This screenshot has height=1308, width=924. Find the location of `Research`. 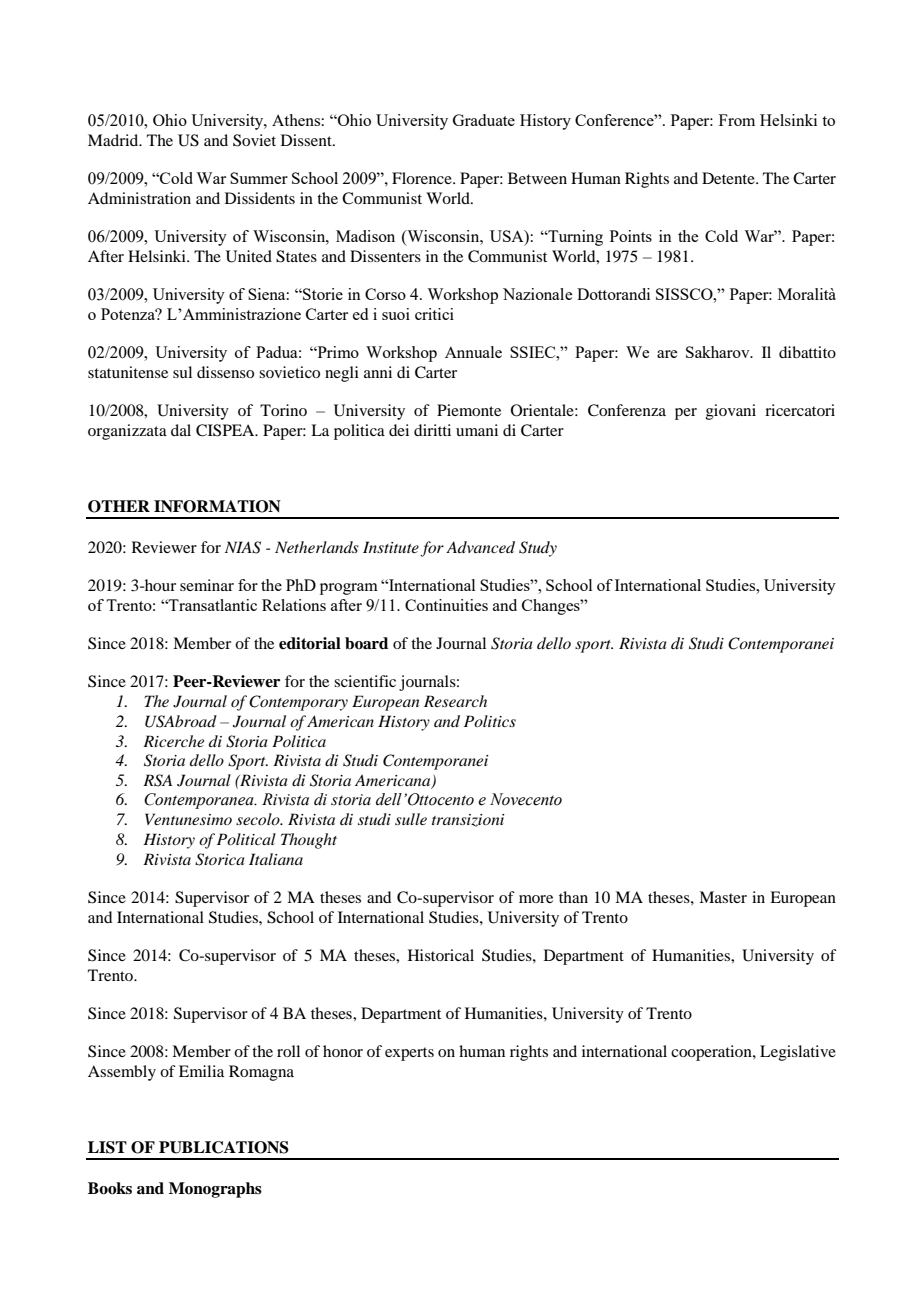

Research is located at coordinates (455, 701).
